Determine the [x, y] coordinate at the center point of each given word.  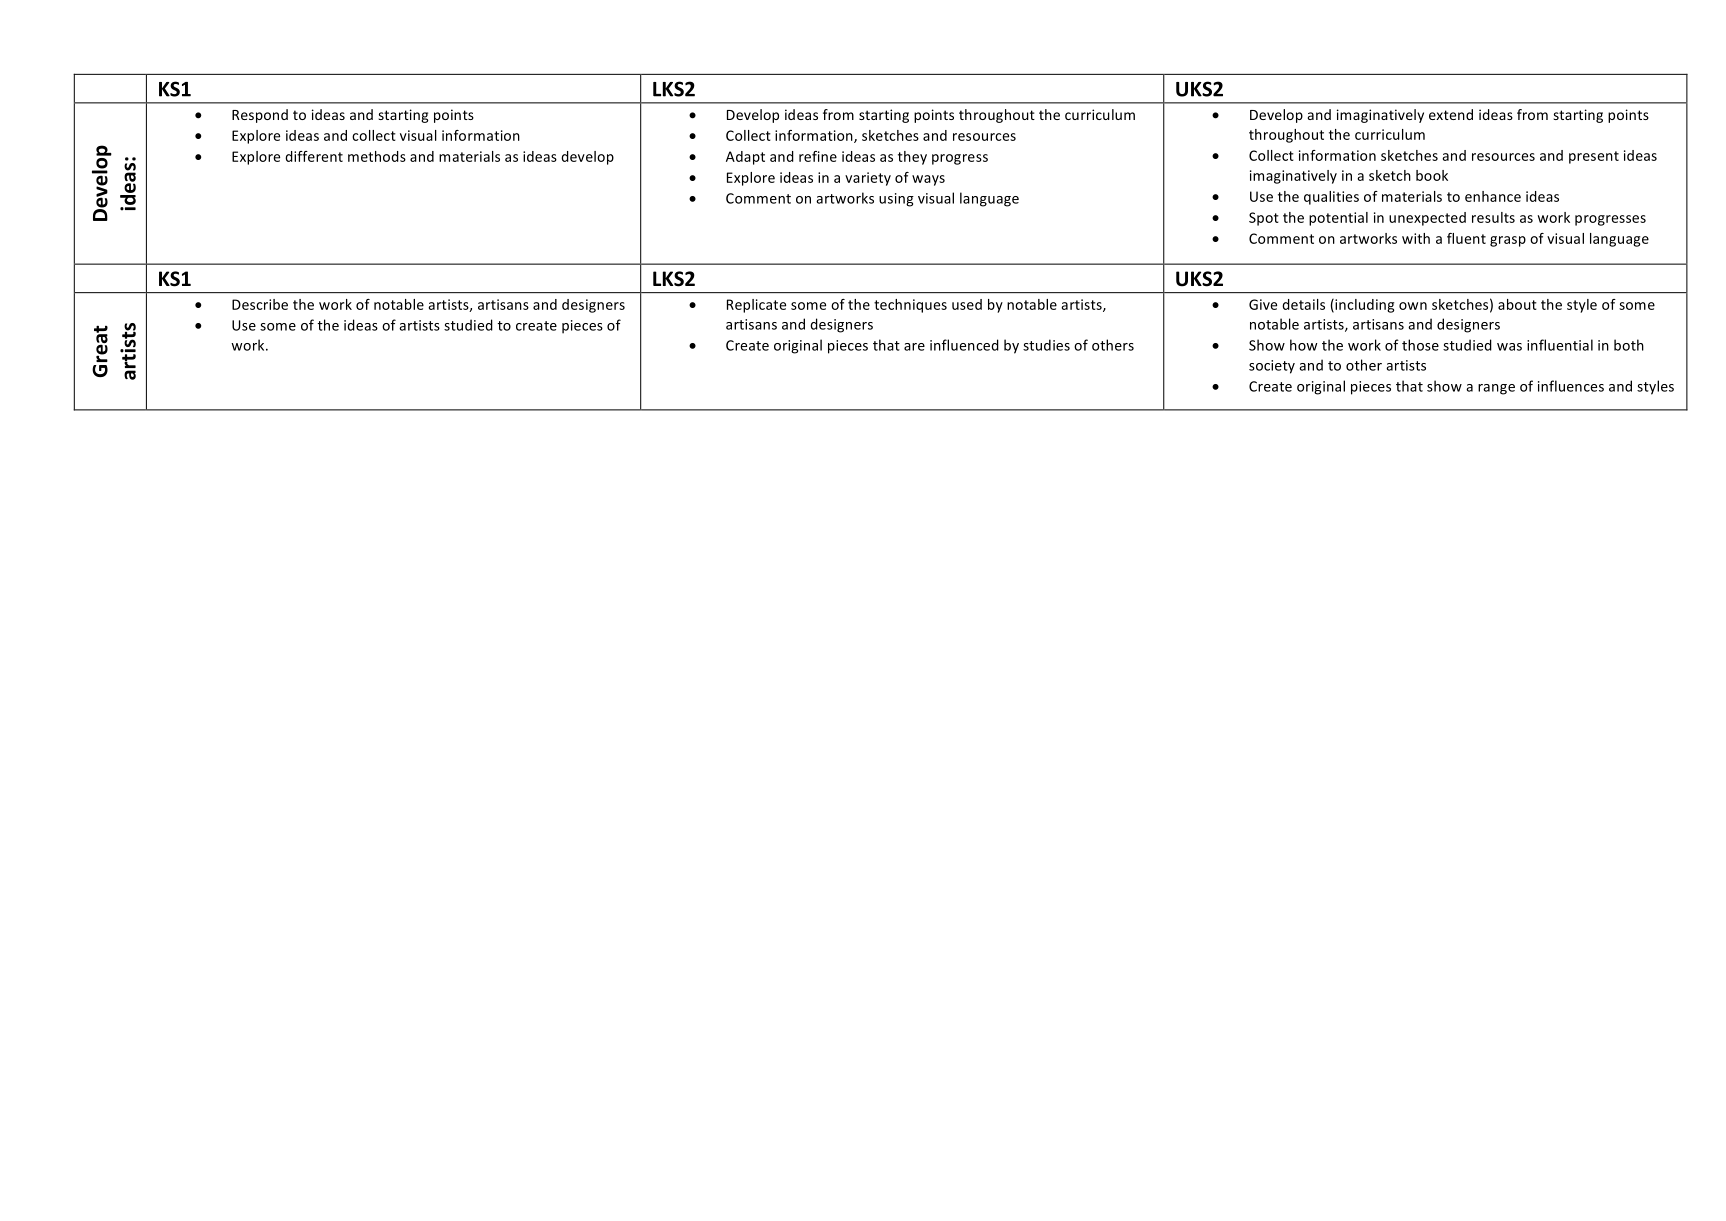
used [967, 304]
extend [1451, 114]
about [1517, 304]
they [912, 158]
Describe [260, 304]
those [1420, 345]
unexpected [1427, 219]
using [896, 200]
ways [928, 180]
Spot [1264, 219]
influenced [964, 345]
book [1432, 175]
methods [377, 156]
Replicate [756, 306]
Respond [260, 116]
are [914, 347]
